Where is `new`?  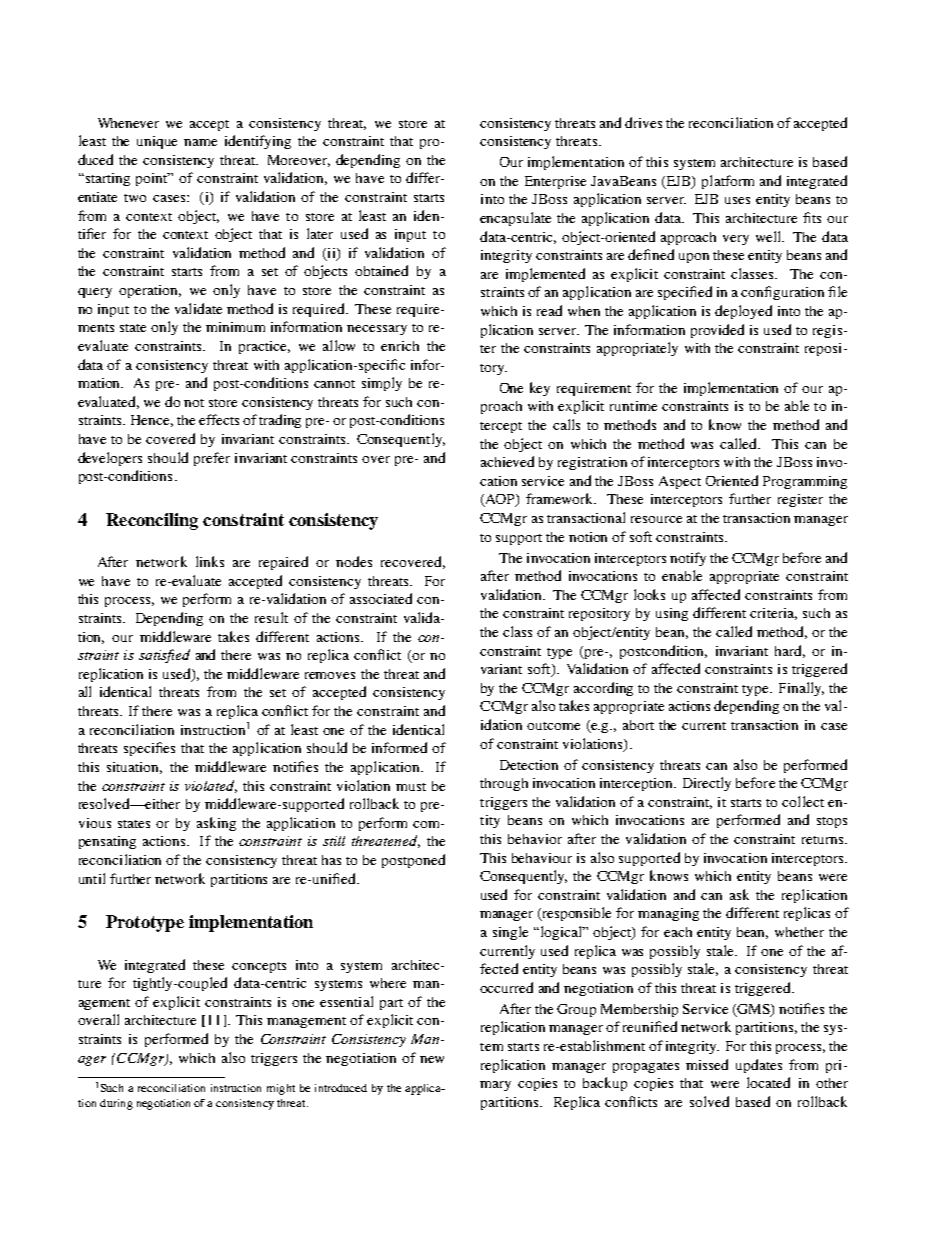
new is located at coordinates (432, 1059).
